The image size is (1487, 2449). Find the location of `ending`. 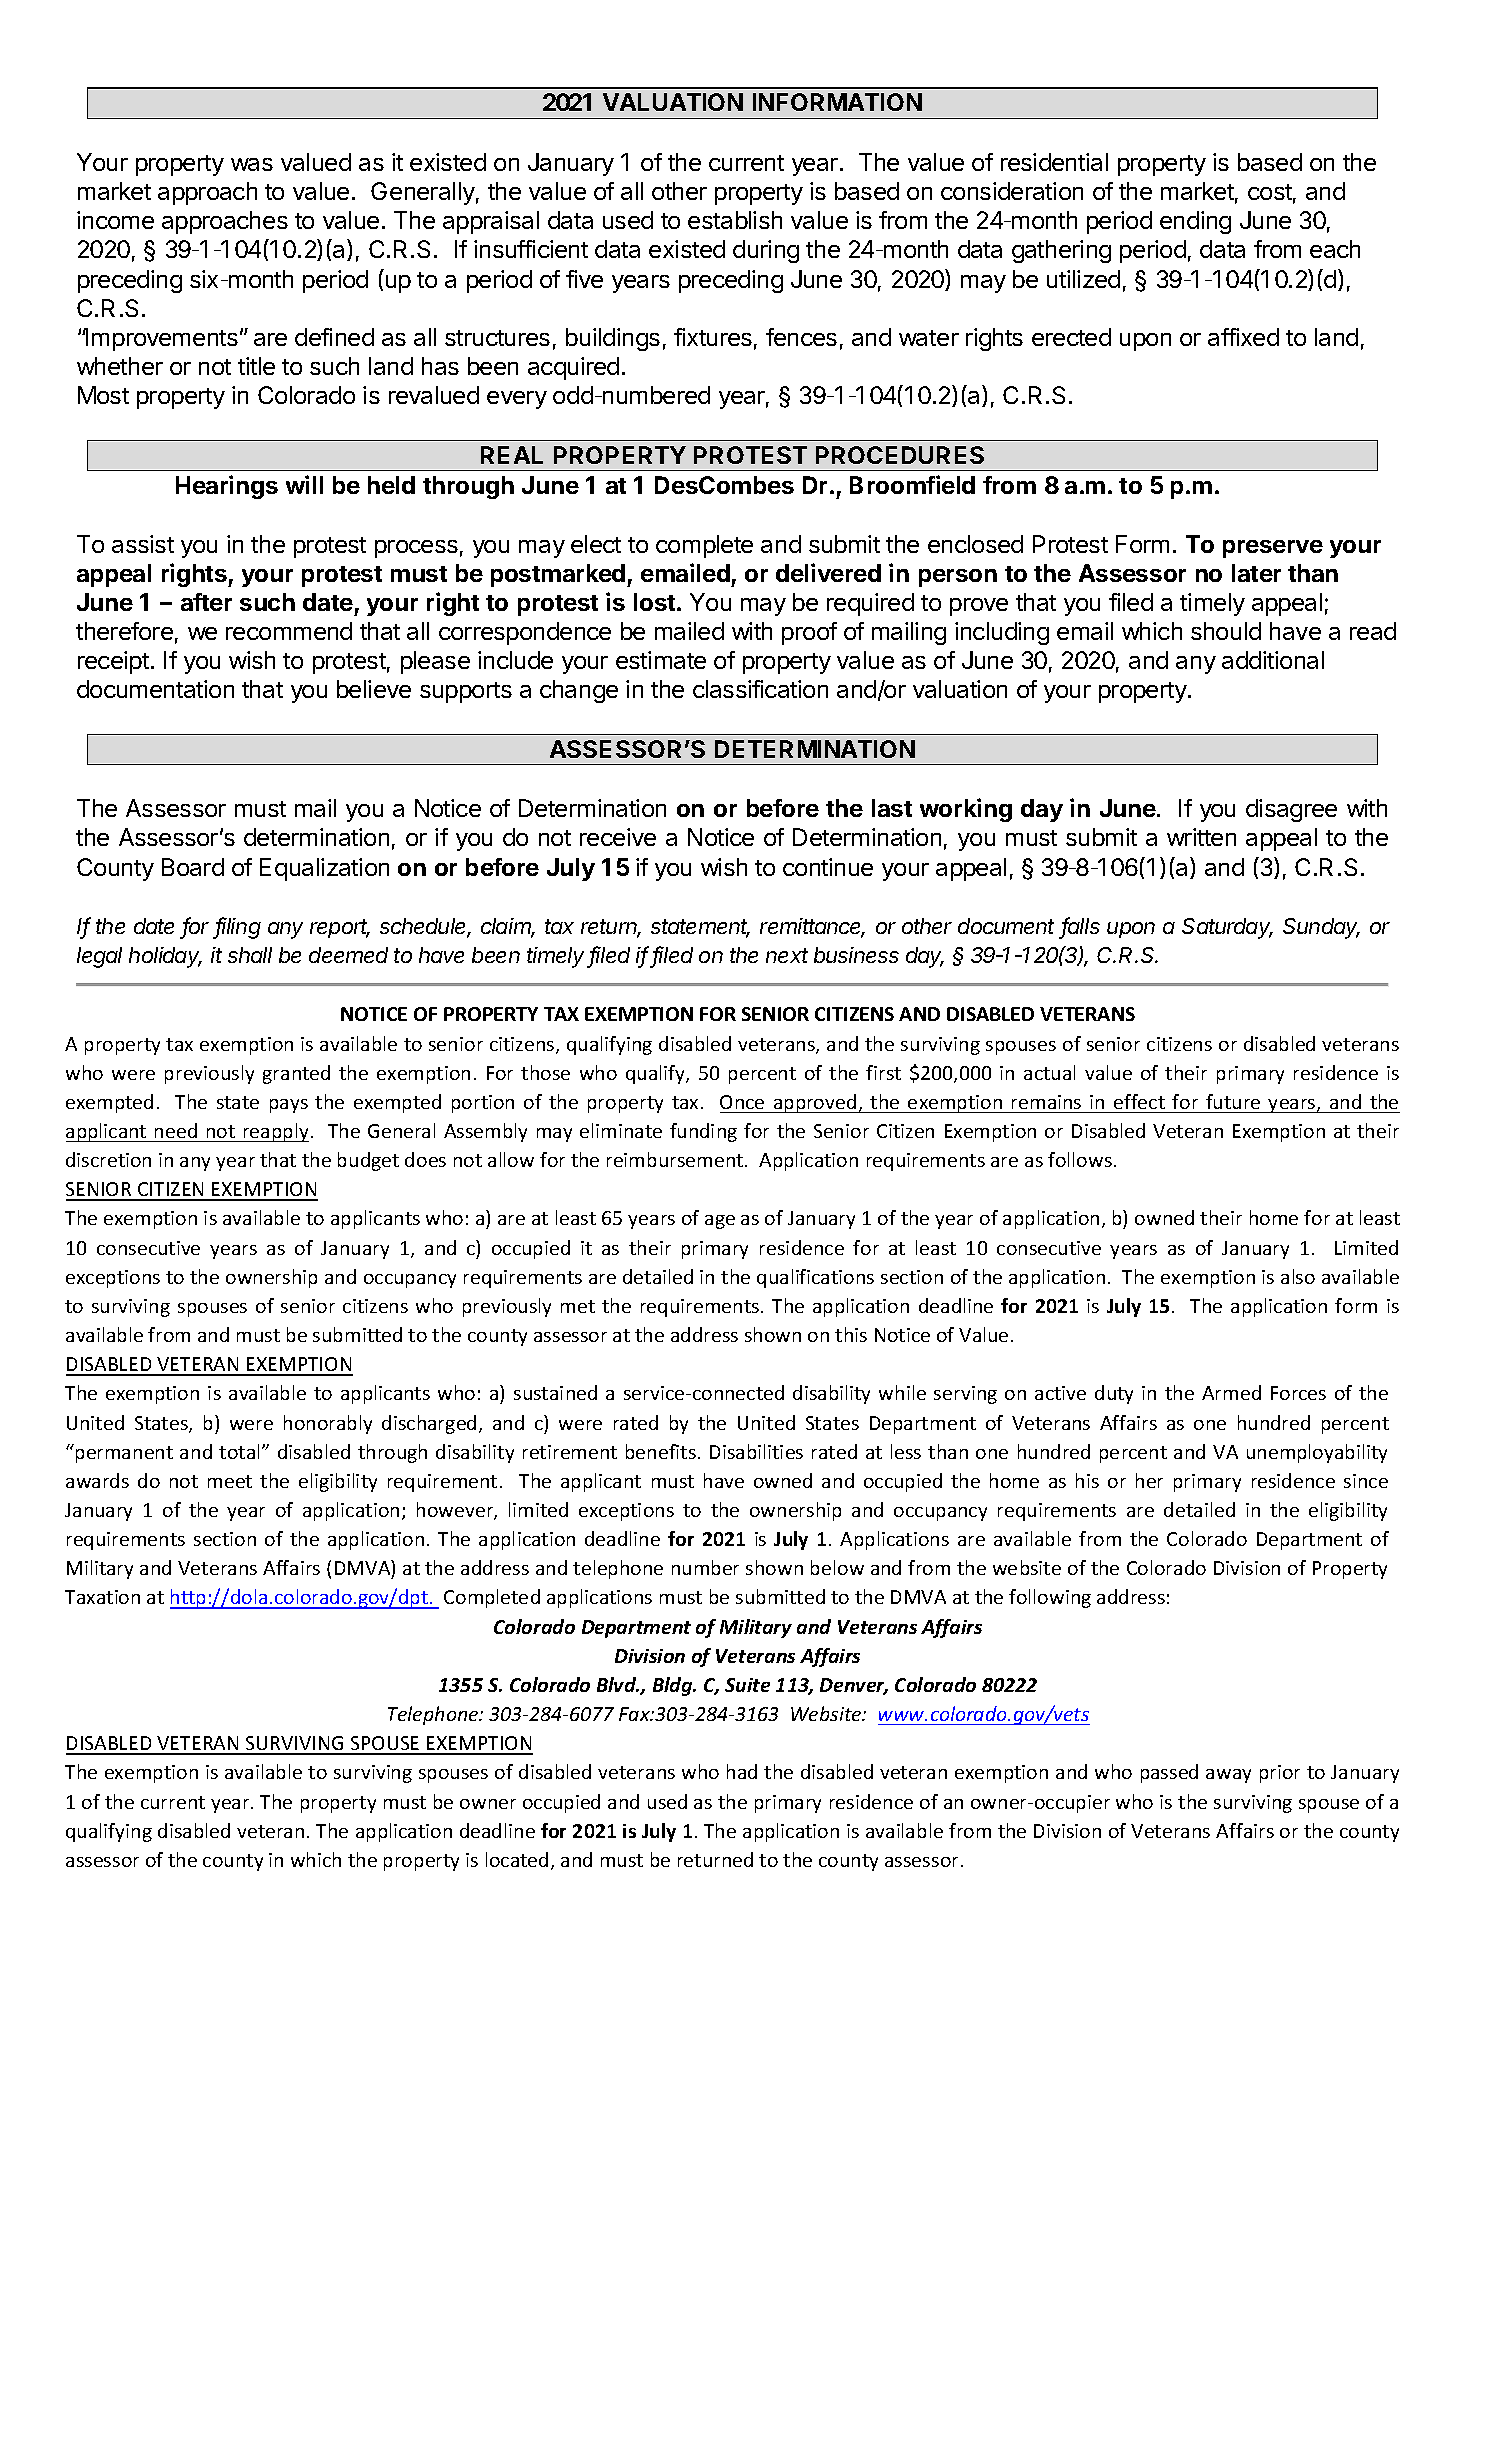

ending is located at coordinates (1195, 222).
